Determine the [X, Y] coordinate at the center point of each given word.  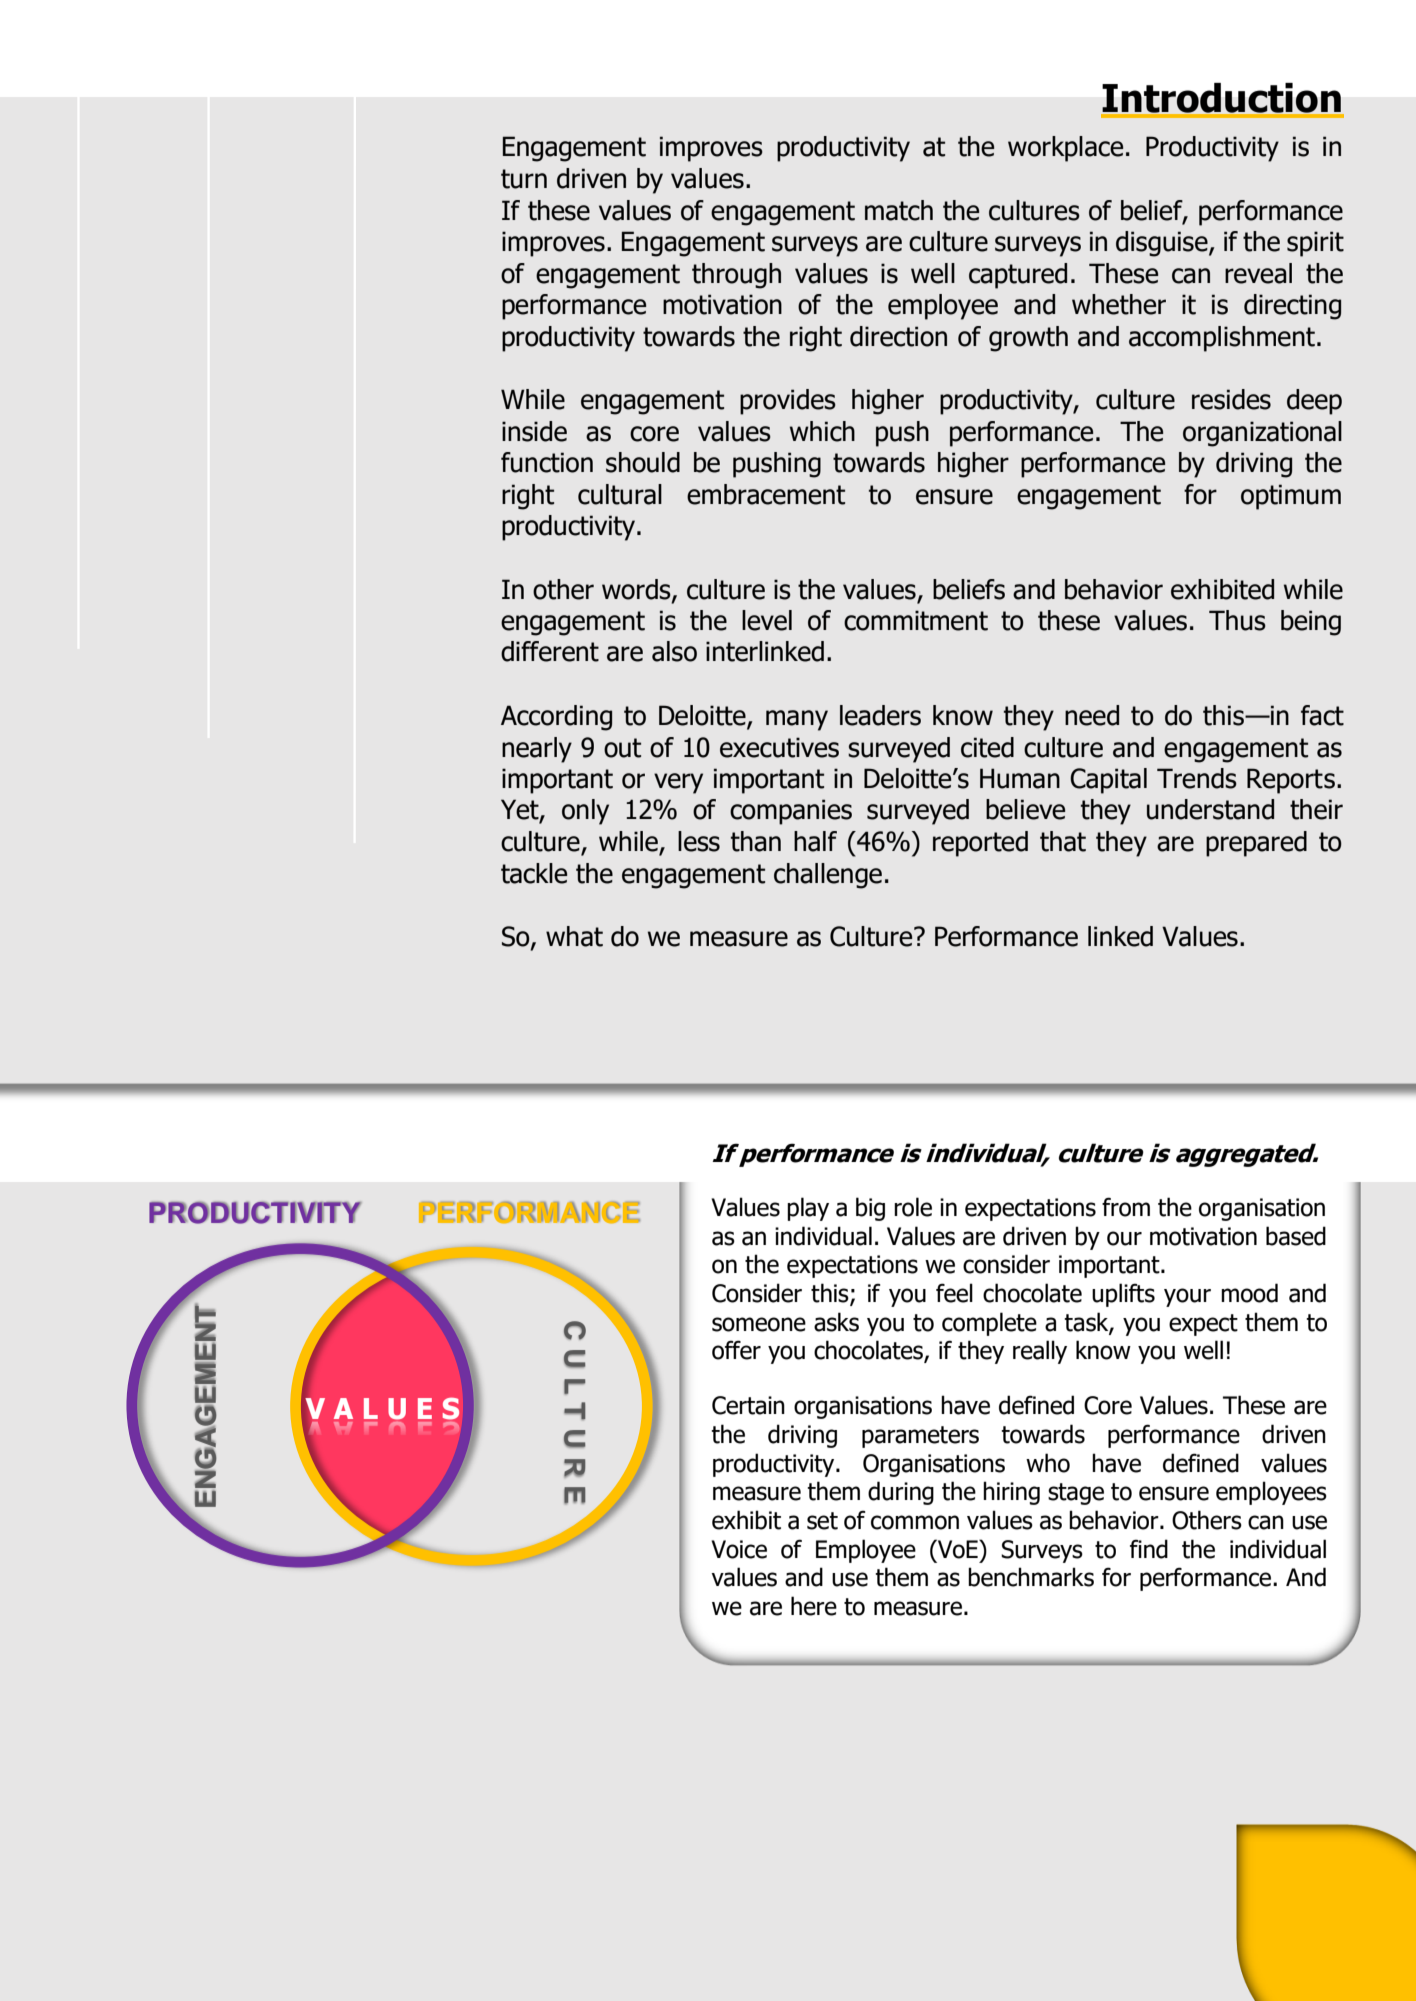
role [913, 1207]
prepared [1256, 844]
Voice [739, 1549]
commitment [916, 620]
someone [759, 1324]
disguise [1163, 244]
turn [524, 179]
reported [980, 844]
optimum [1291, 497]
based [1296, 1236]
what [574, 936]
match [899, 210]
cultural [620, 494]
